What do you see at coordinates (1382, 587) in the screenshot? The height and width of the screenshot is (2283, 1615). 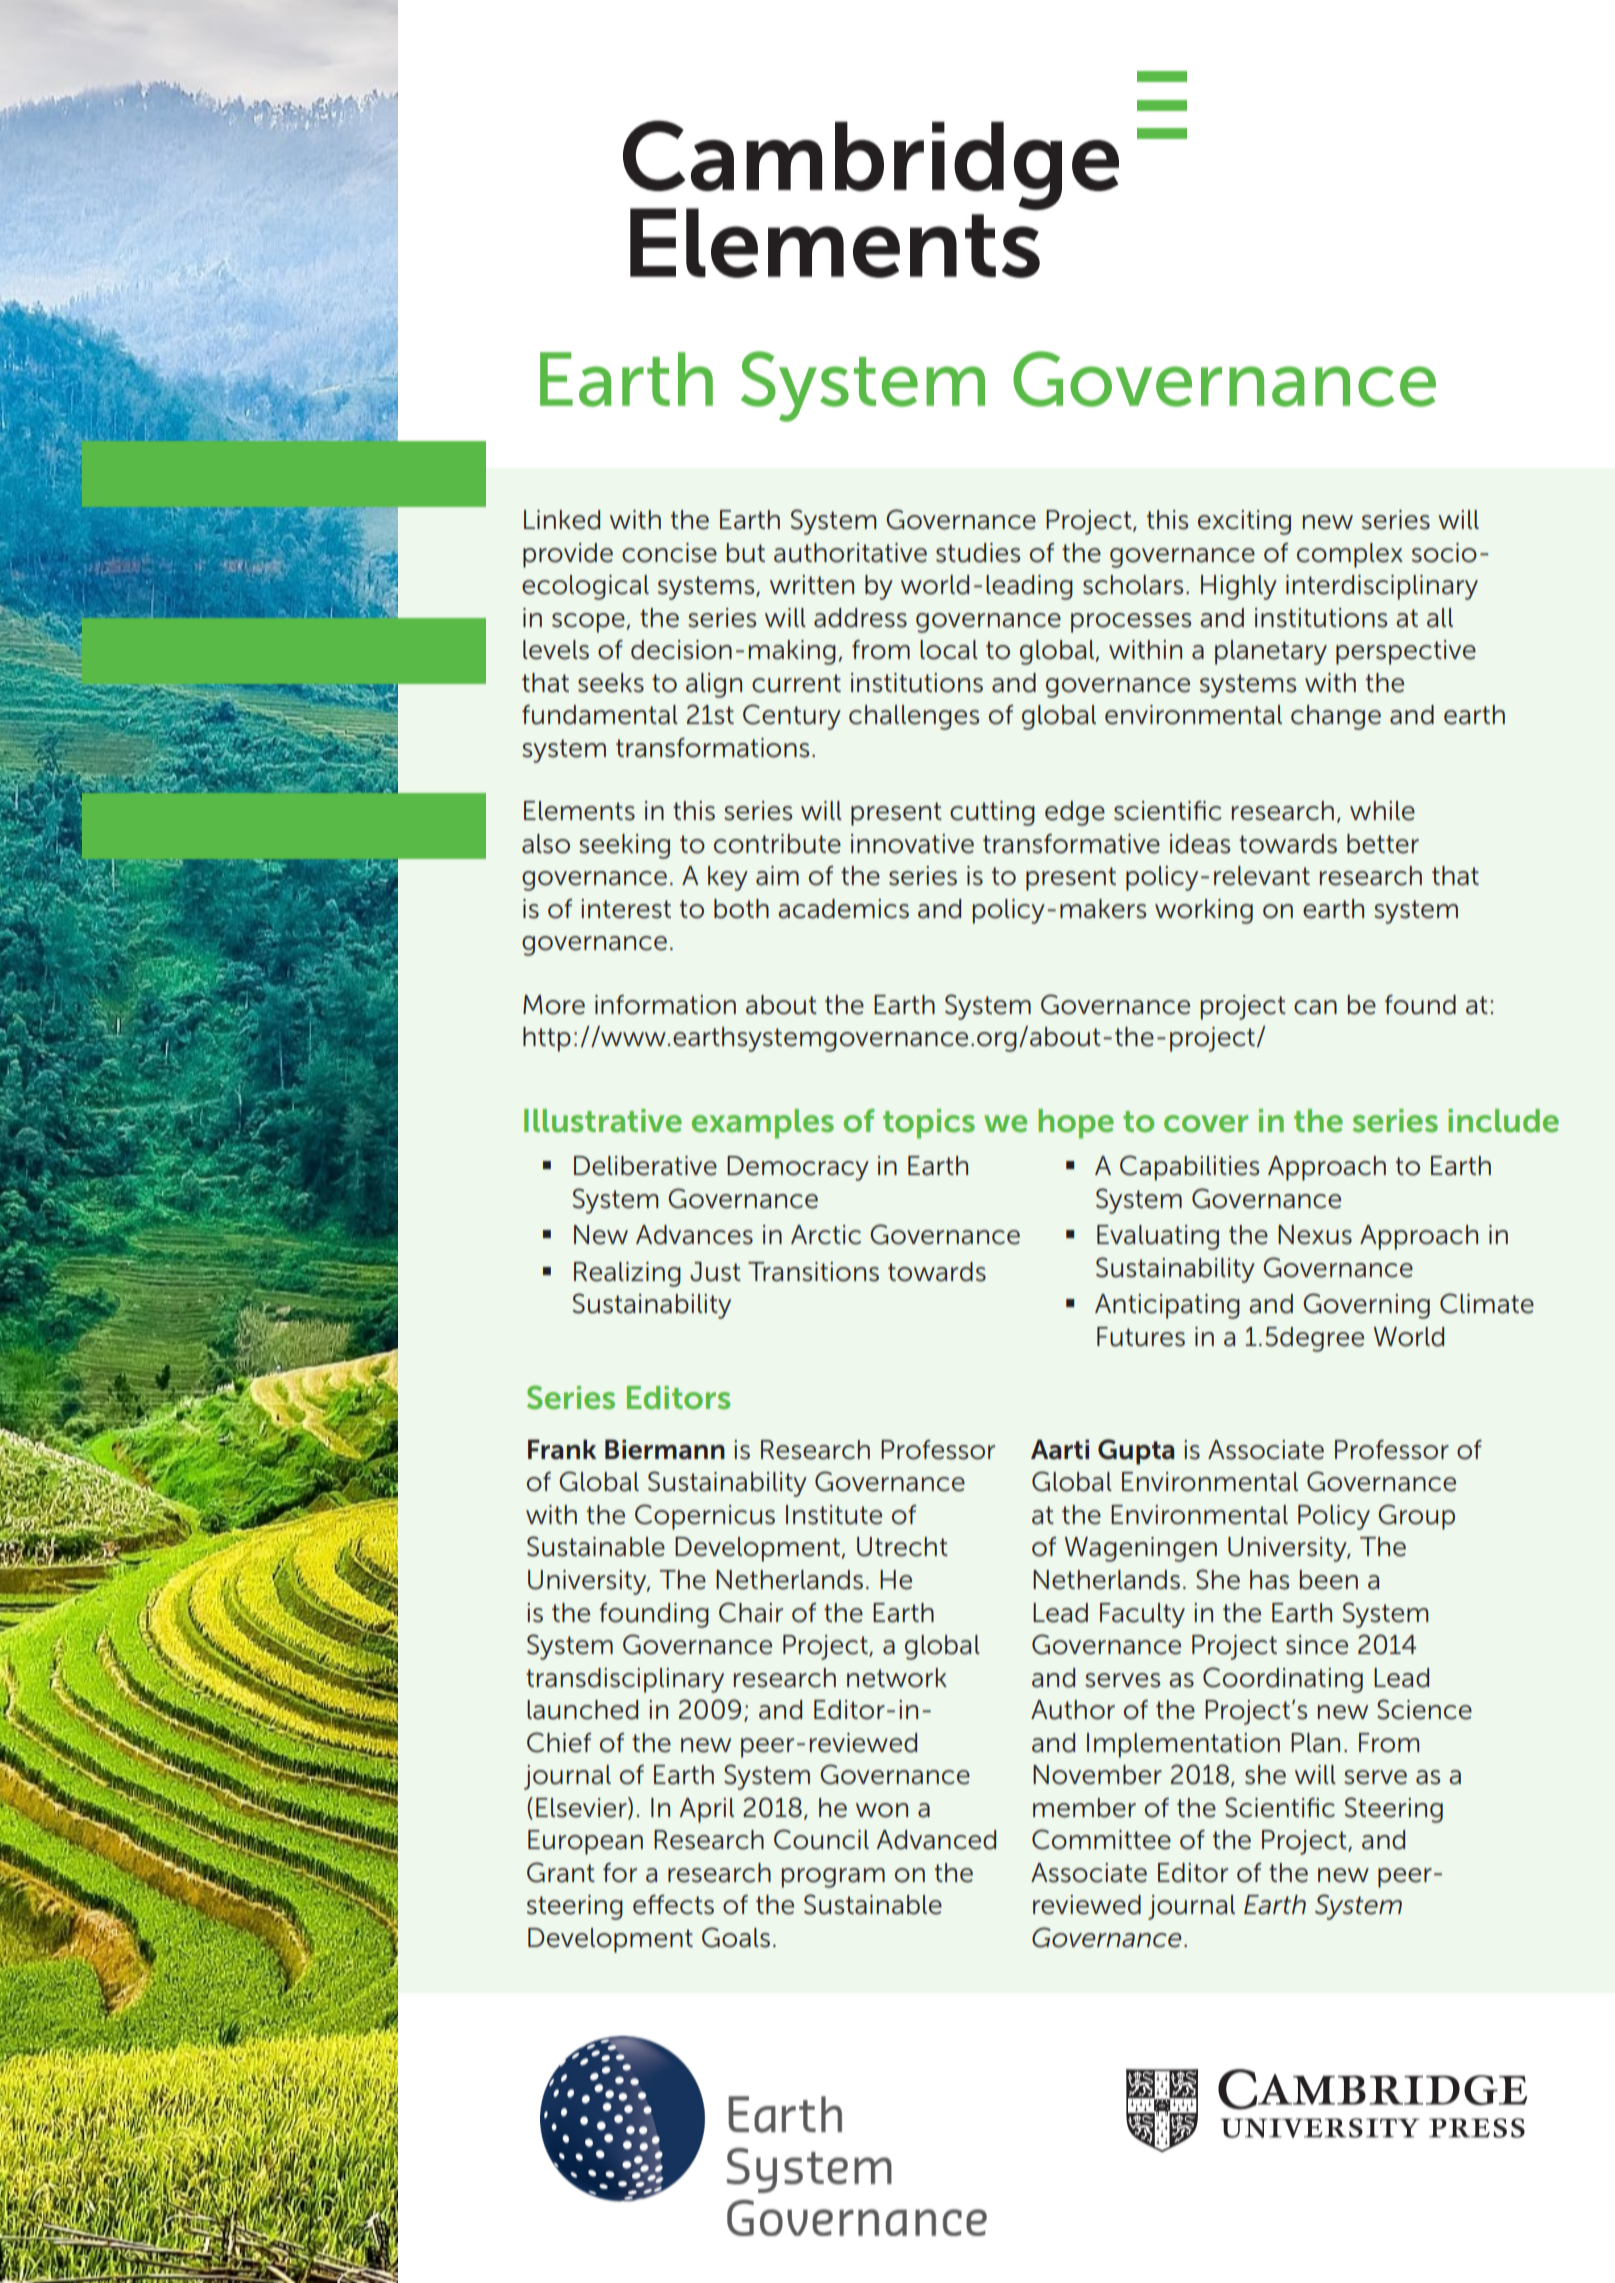 I see `interdisciplinary` at bounding box center [1382, 587].
